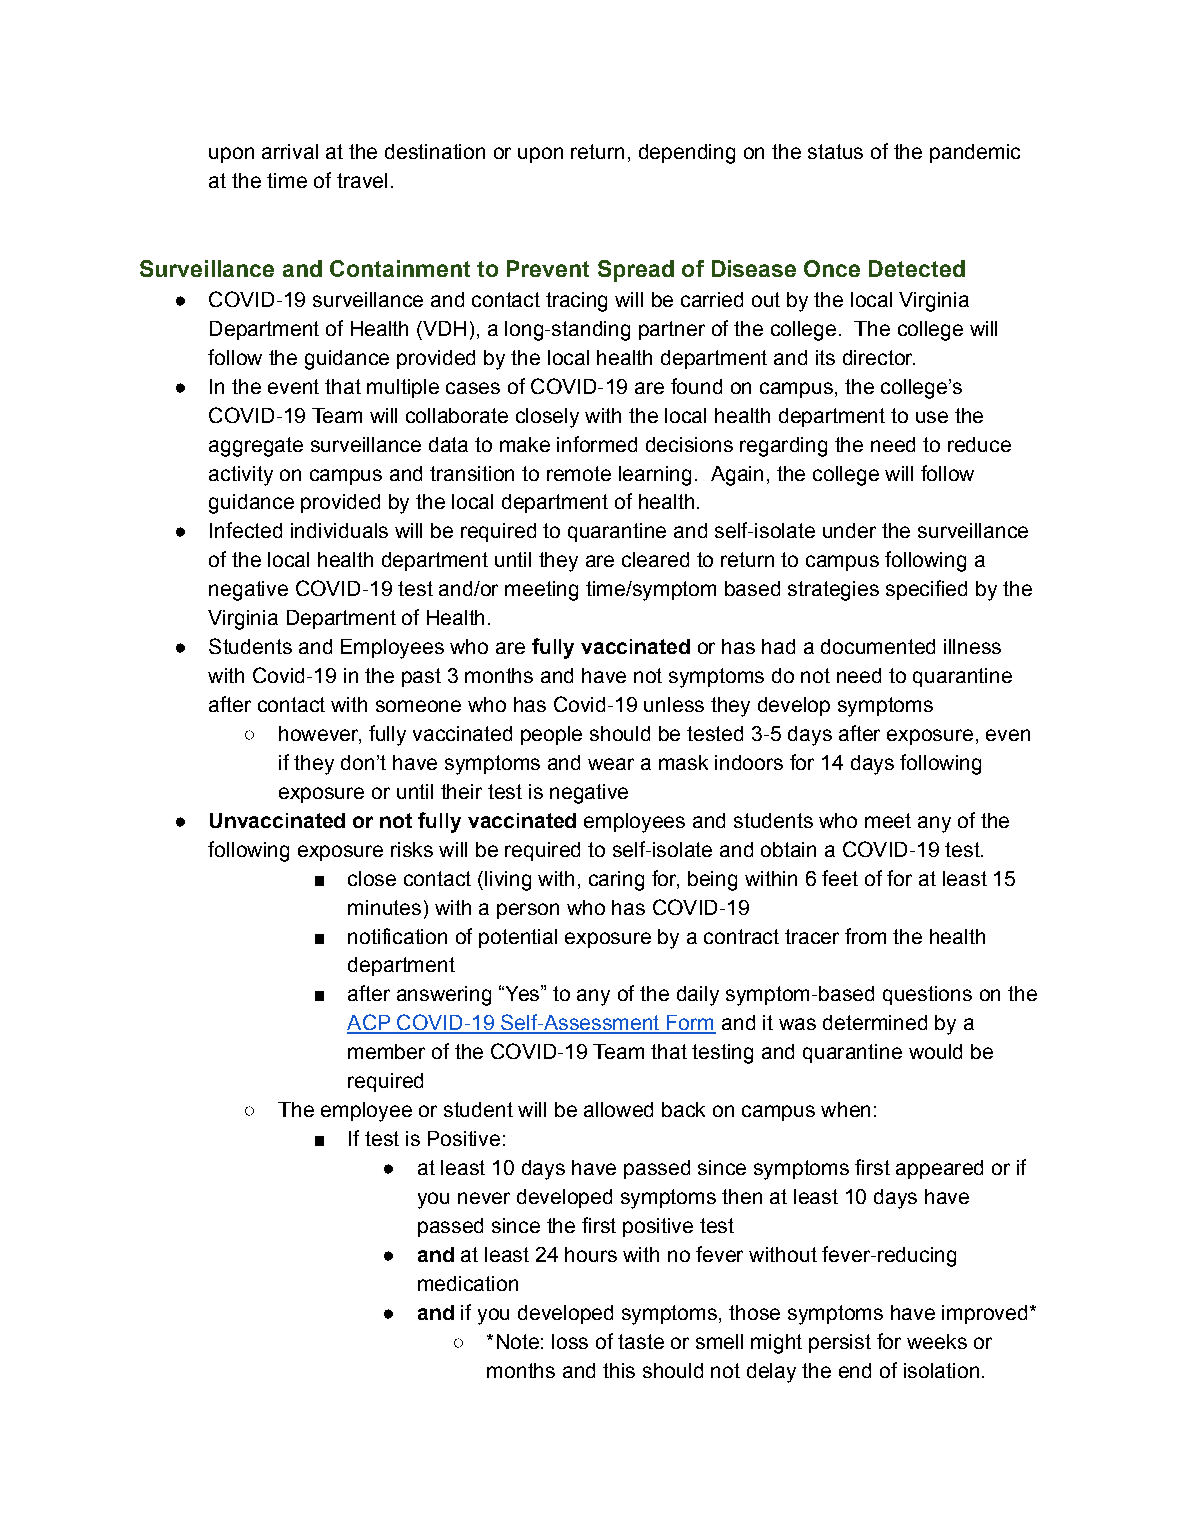 The image size is (1181, 1528). I want to click on someone, so click(418, 706).
